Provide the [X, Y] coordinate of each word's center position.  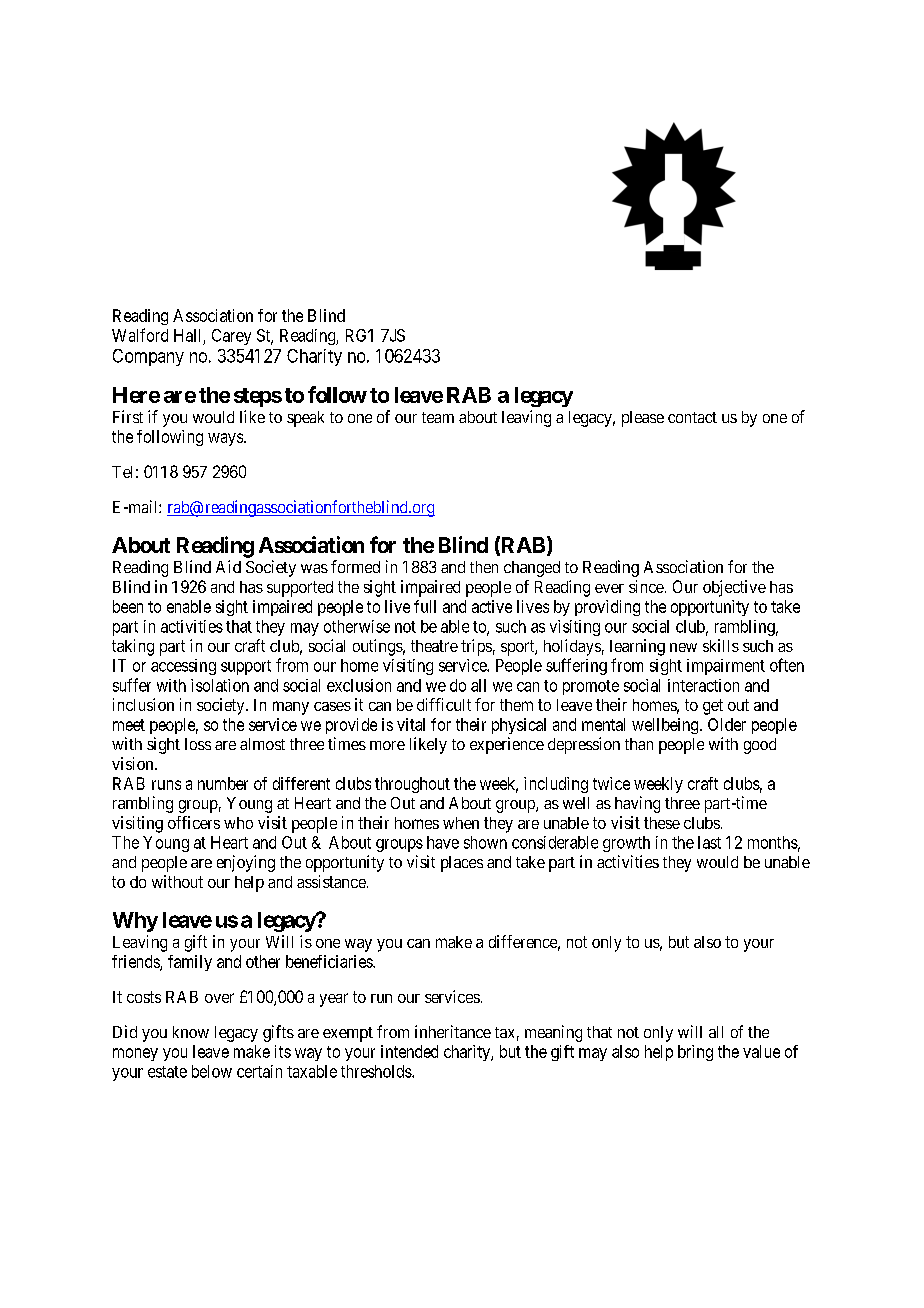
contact [692, 417]
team [438, 417]
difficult [444, 704]
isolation [220, 685]
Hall [187, 335]
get [713, 707]
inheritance [453, 1031]
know [191, 1032]
